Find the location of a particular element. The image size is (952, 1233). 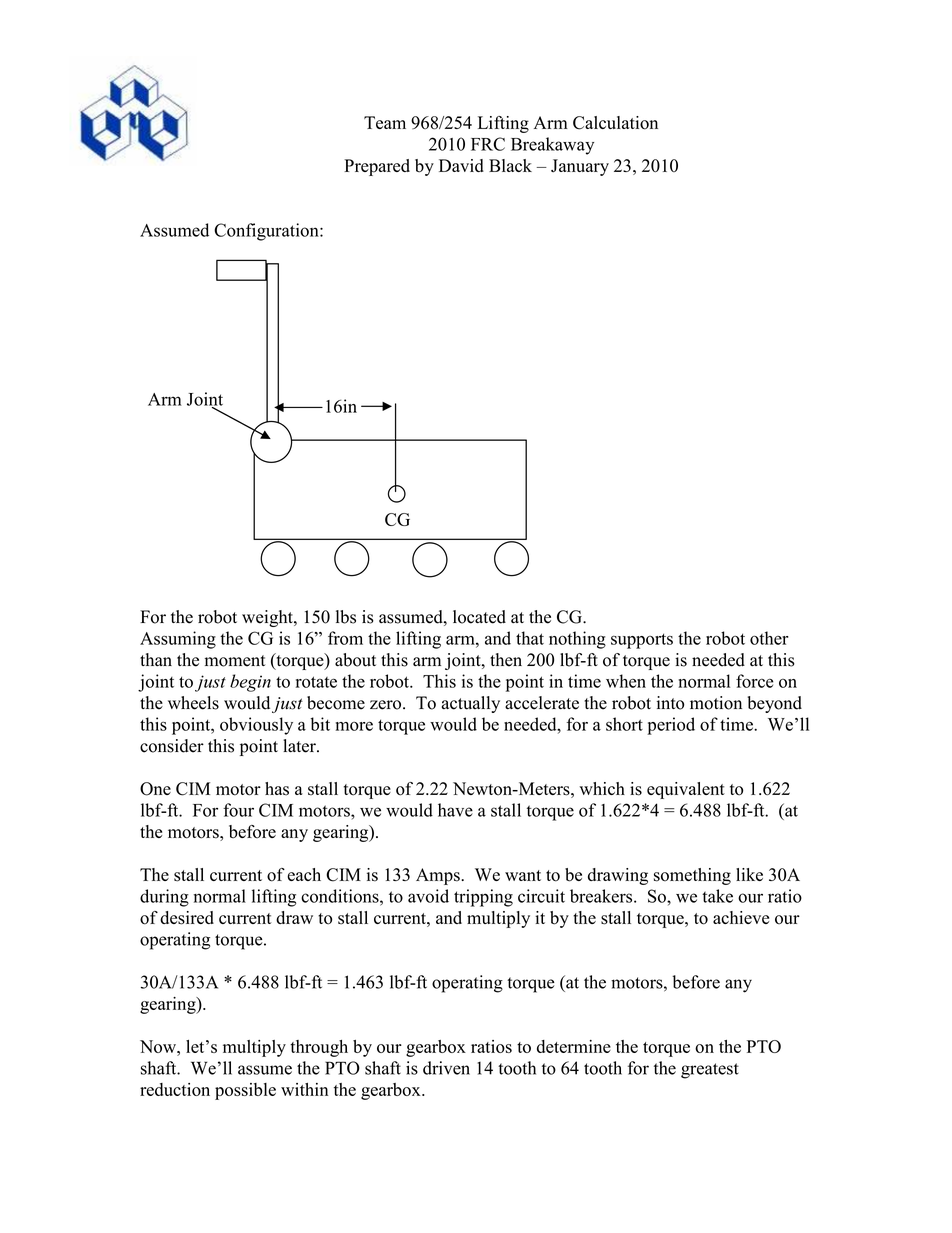

weight is located at coordinates (268, 618).
